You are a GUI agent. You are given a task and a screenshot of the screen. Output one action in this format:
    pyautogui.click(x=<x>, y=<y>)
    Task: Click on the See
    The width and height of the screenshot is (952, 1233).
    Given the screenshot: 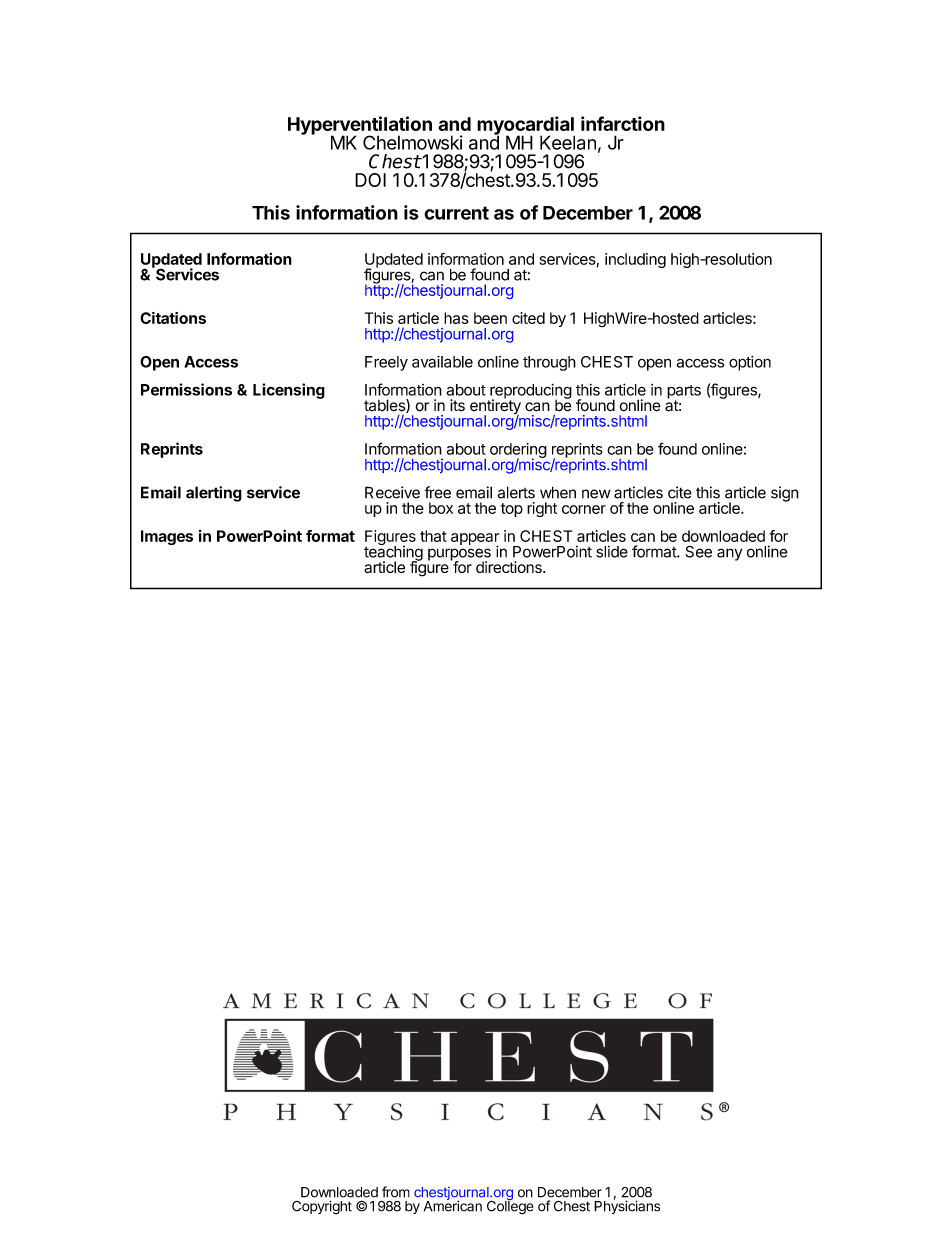 What is the action you would take?
    pyautogui.click(x=699, y=552)
